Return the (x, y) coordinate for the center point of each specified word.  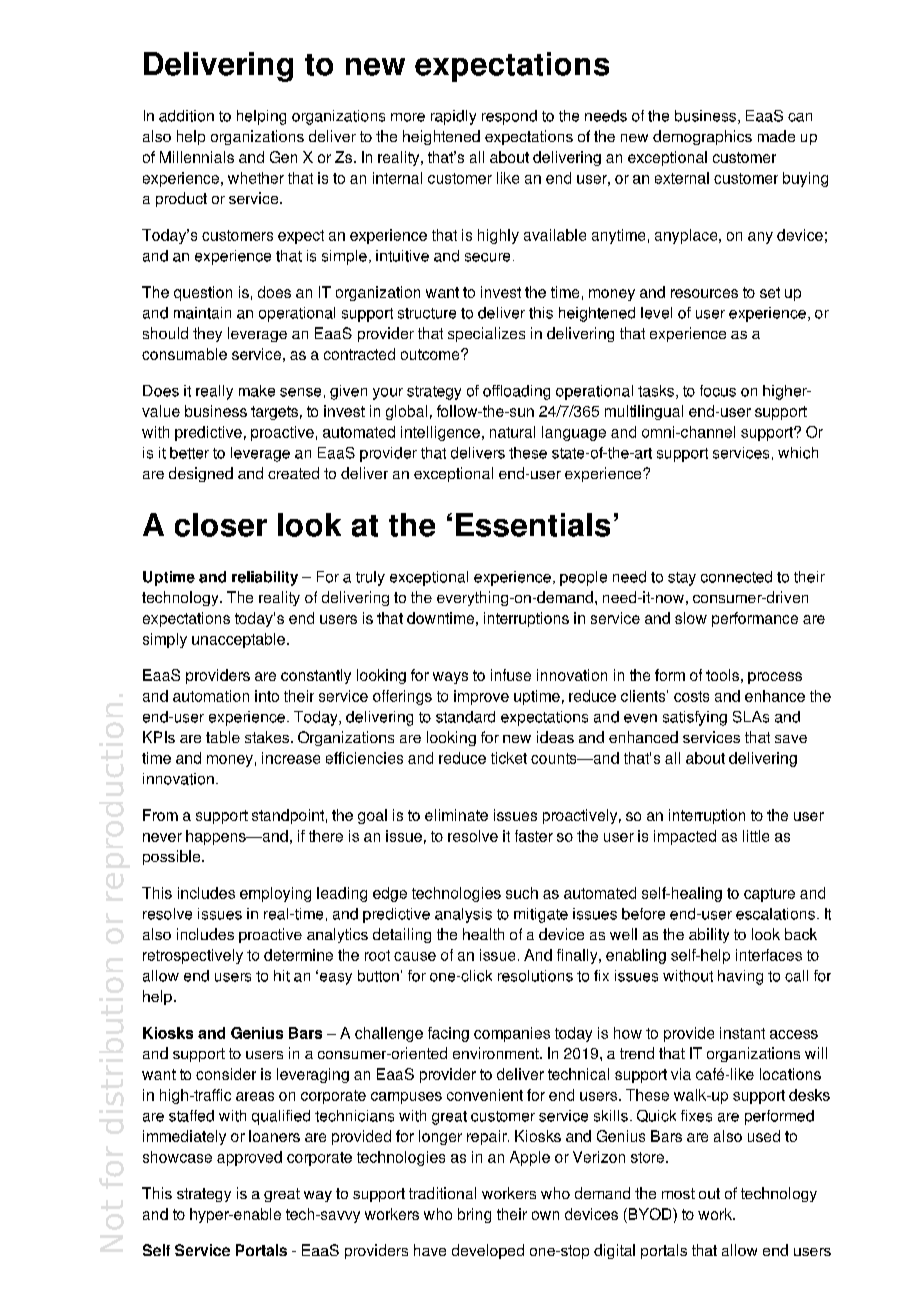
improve (481, 697)
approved (249, 1158)
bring (474, 1215)
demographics (702, 137)
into (267, 696)
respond (509, 117)
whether (256, 178)
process (775, 678)
